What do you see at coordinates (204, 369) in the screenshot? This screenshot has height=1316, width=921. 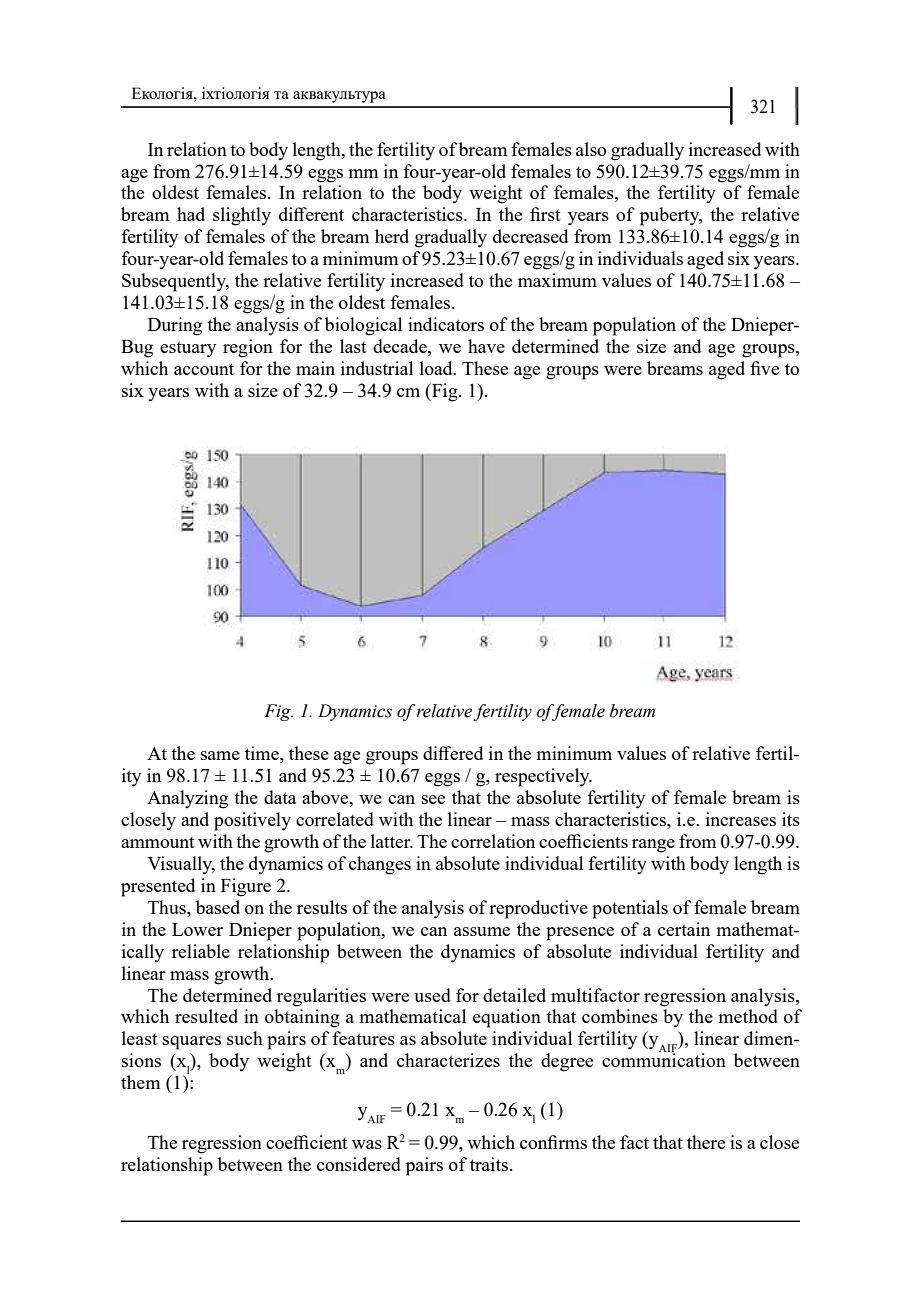 I see `account` at bounding box center [204, 369].
